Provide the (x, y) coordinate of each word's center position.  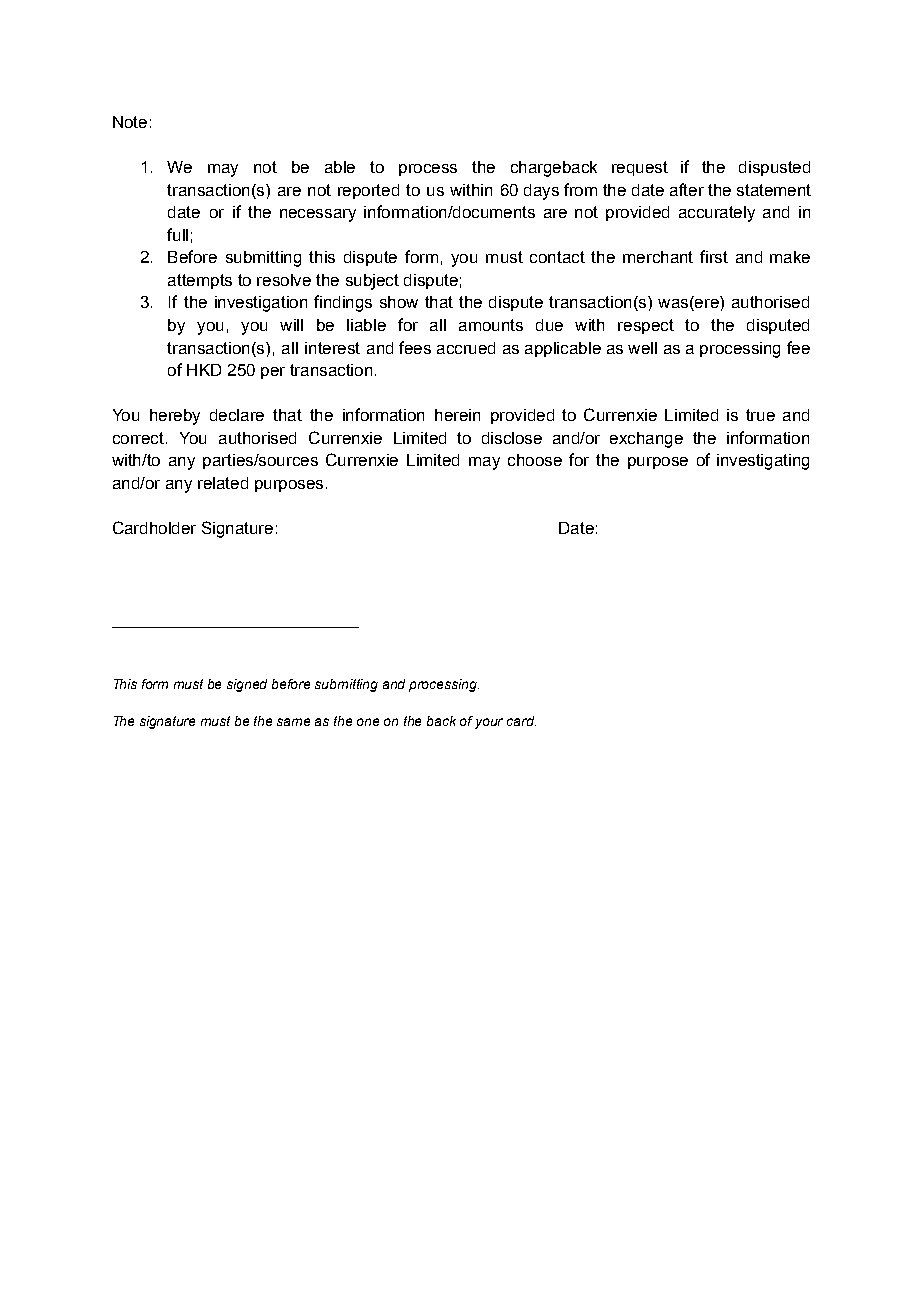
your (489, 723)
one (368, 722)
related (223, 483)
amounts (491, 325)
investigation (261, 304)
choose (535, 460)
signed (247, 685)
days (541, 192)
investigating (763, 462)
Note (130, 122)
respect (646, 326)
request (640, 168)
